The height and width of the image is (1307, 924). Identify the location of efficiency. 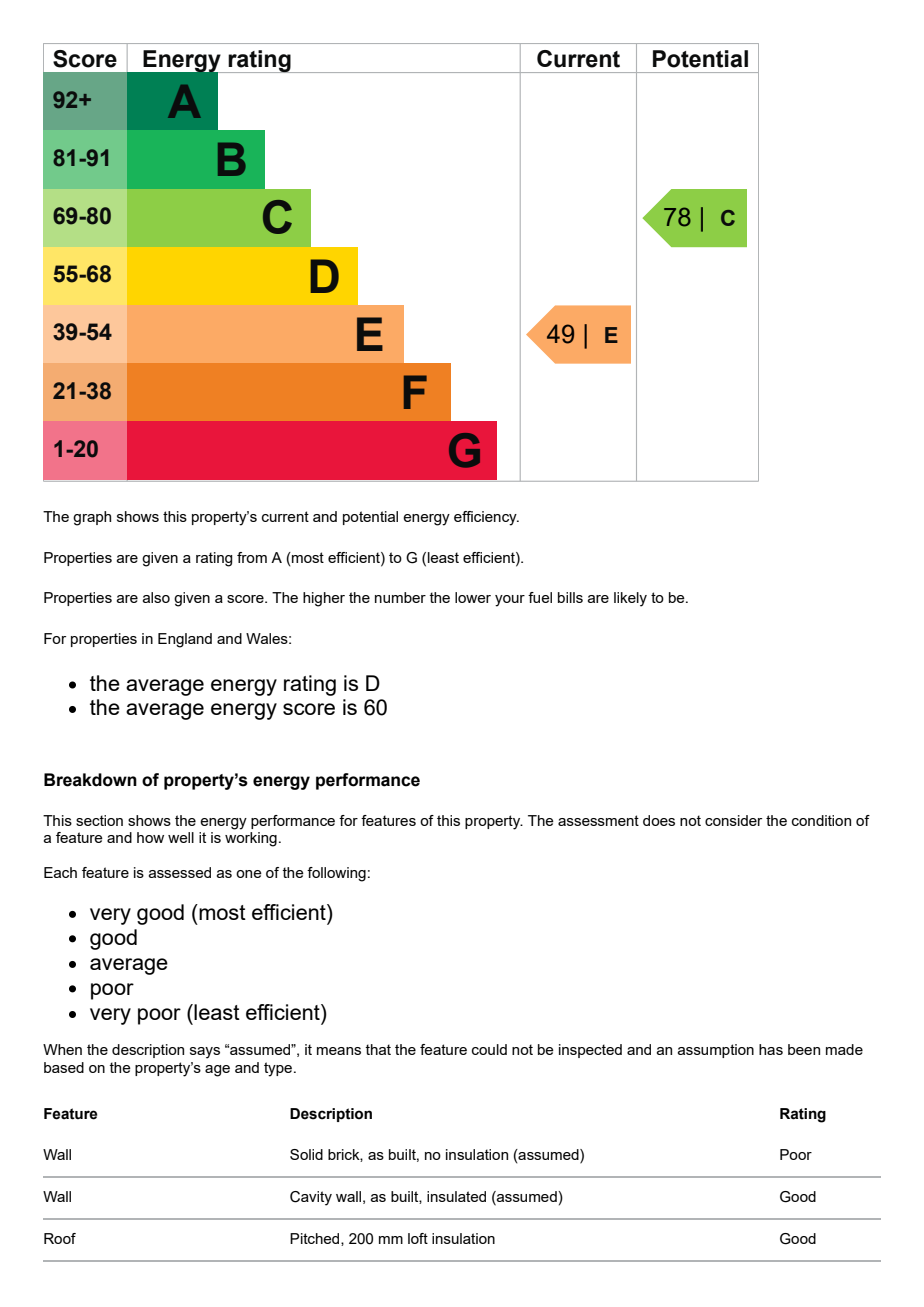
(486, 518).
